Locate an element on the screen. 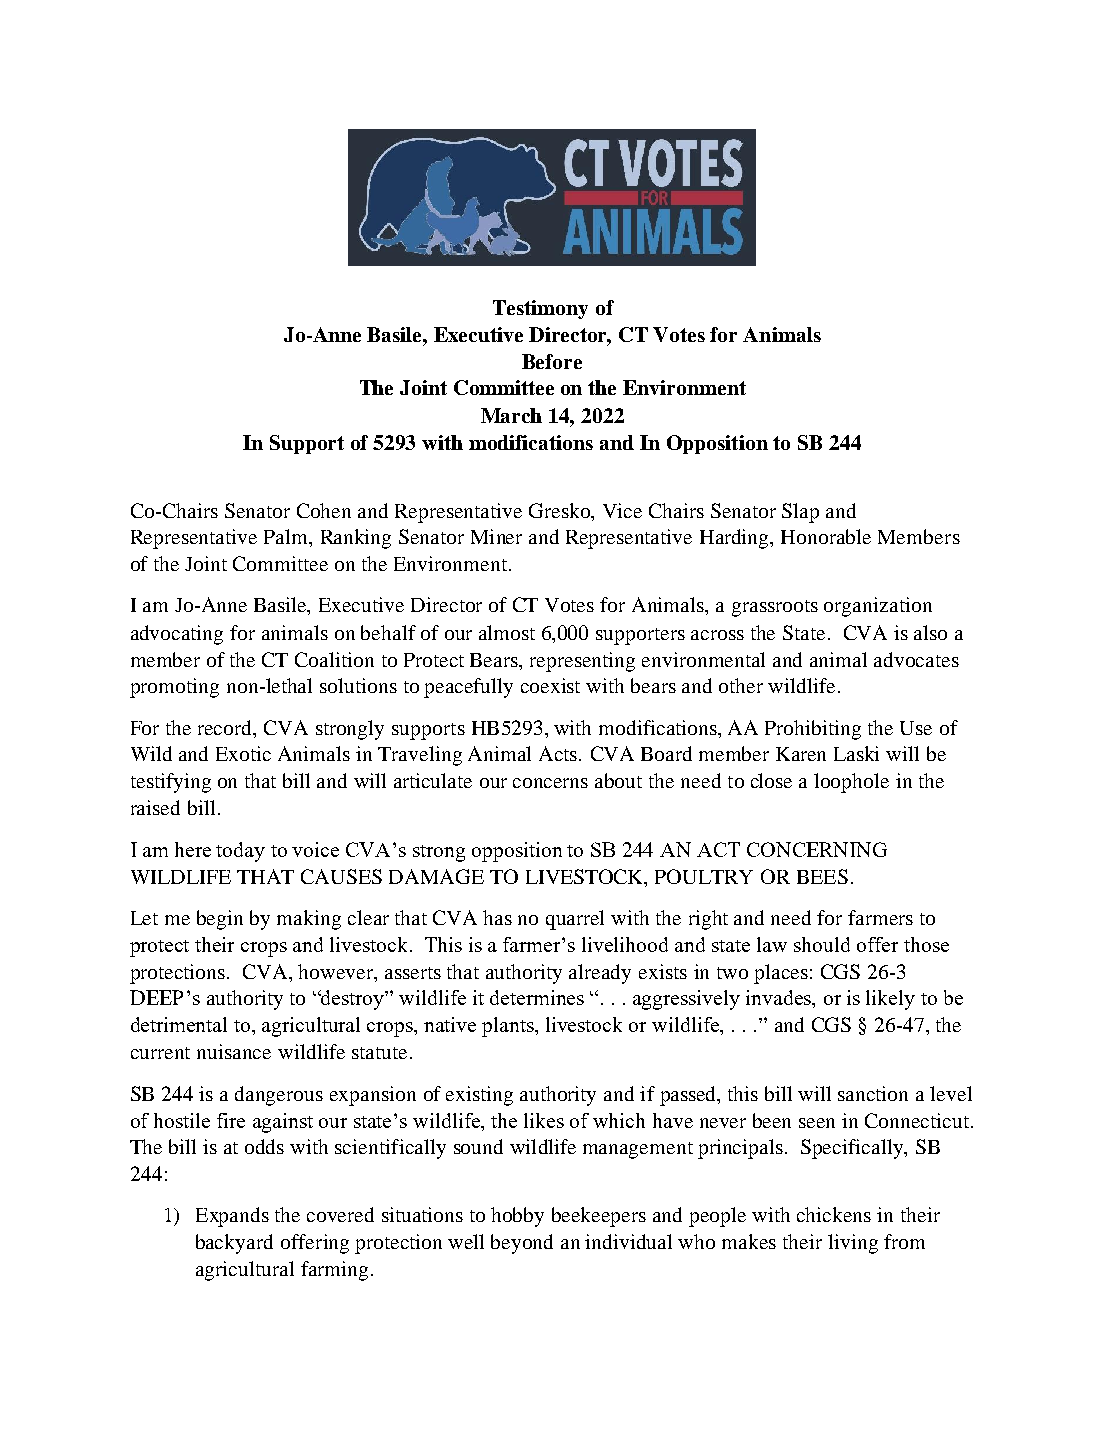 This screenshot has width=1105, height=1429. beyond is located at coordinates (522, 1244).
